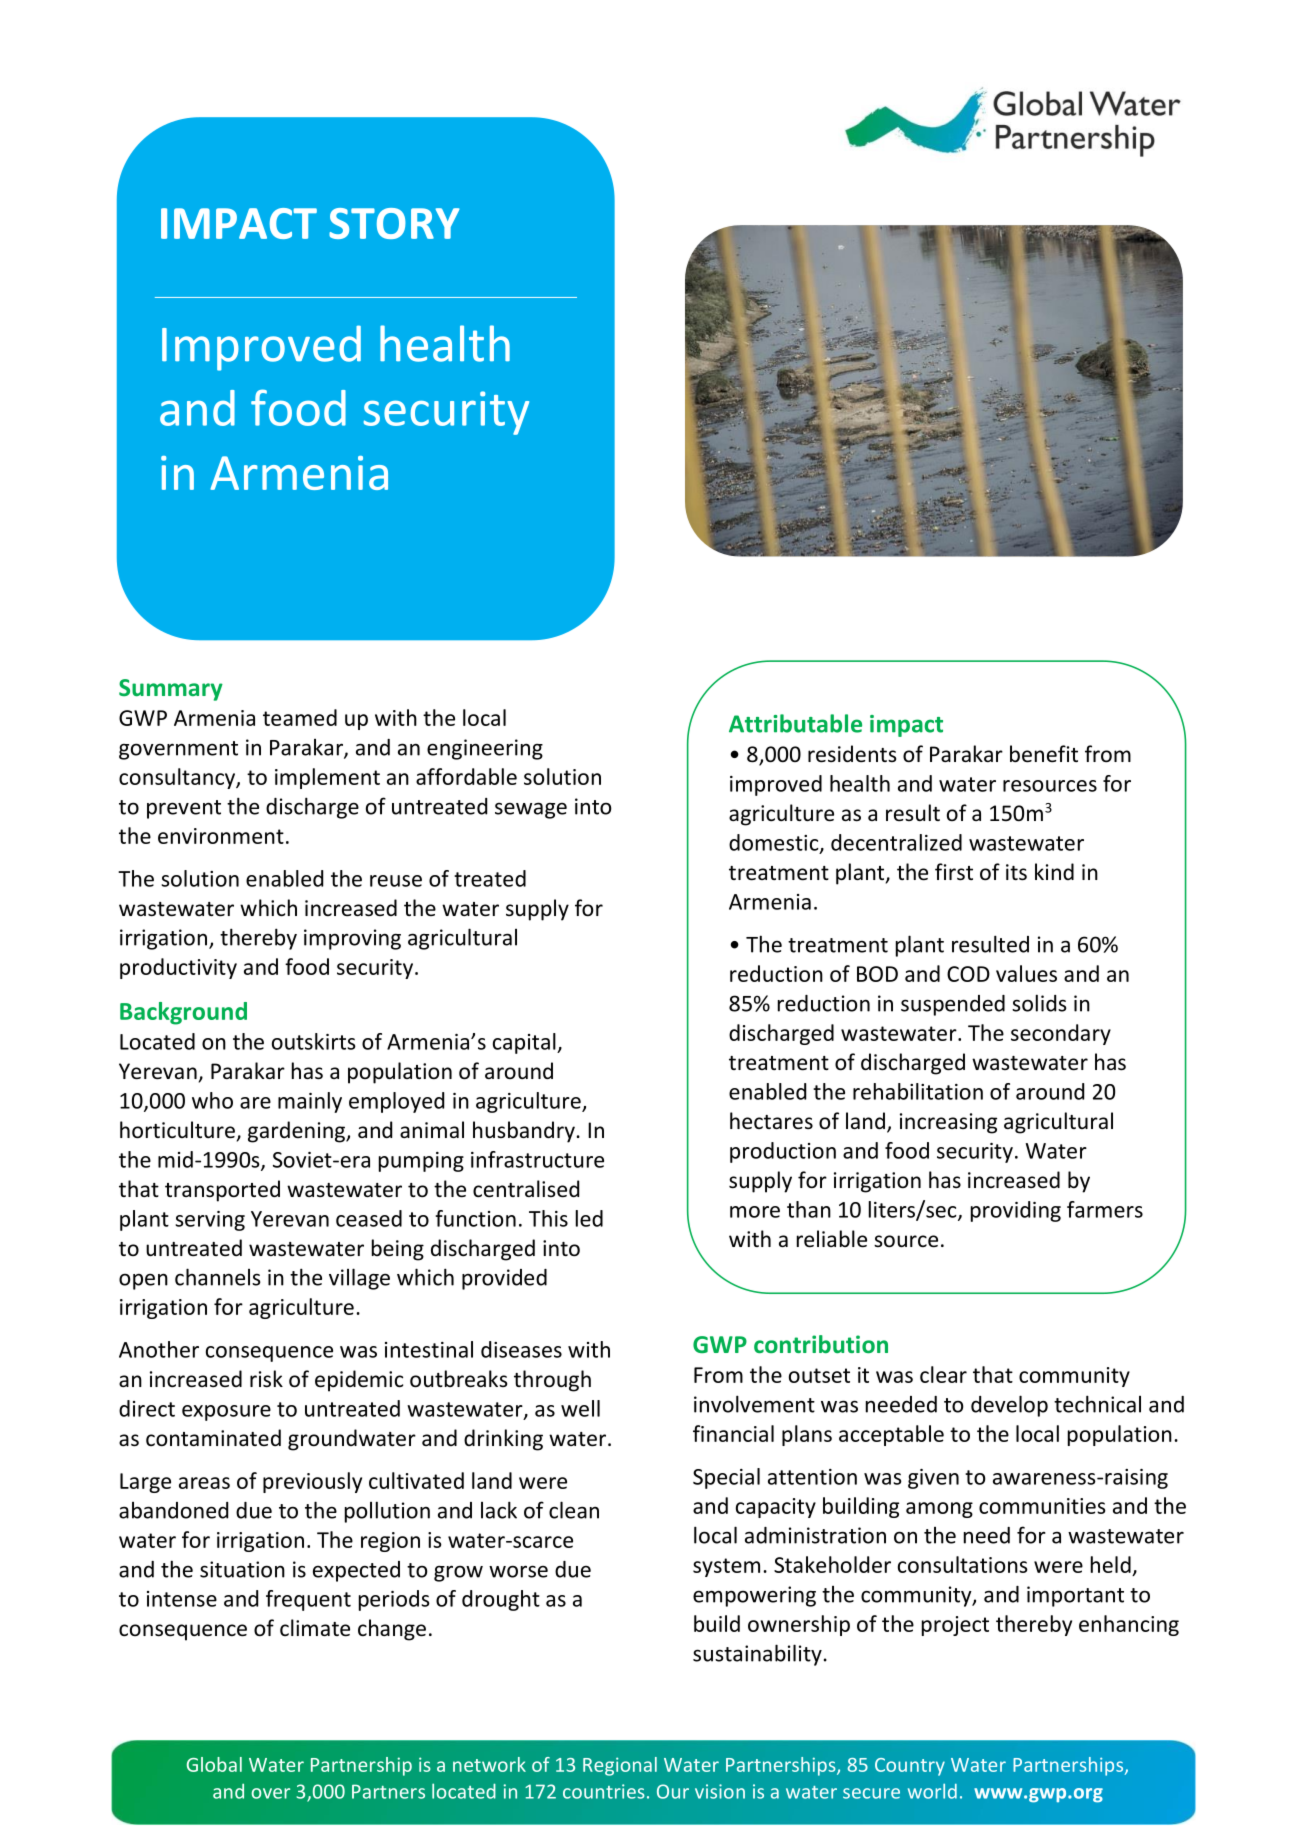 Image resolution: width=1307 pixels, height=1848 pixels. What do you see at coordinates (485, 749) in the screenshot?
I see `engineering` at bounding box center [485, 749].
